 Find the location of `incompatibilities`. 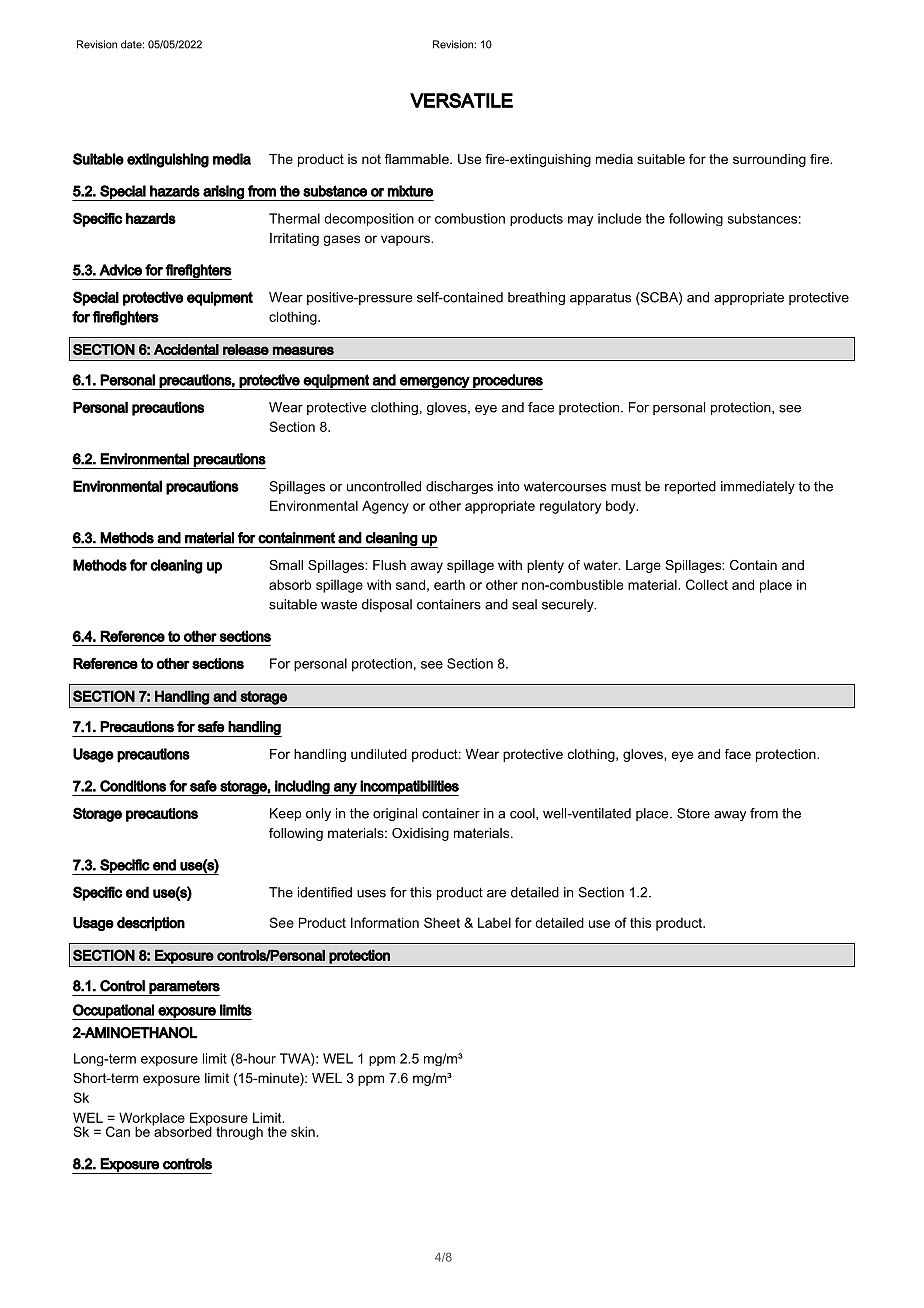

incompatibilities is located at coordinates (409, 788).
